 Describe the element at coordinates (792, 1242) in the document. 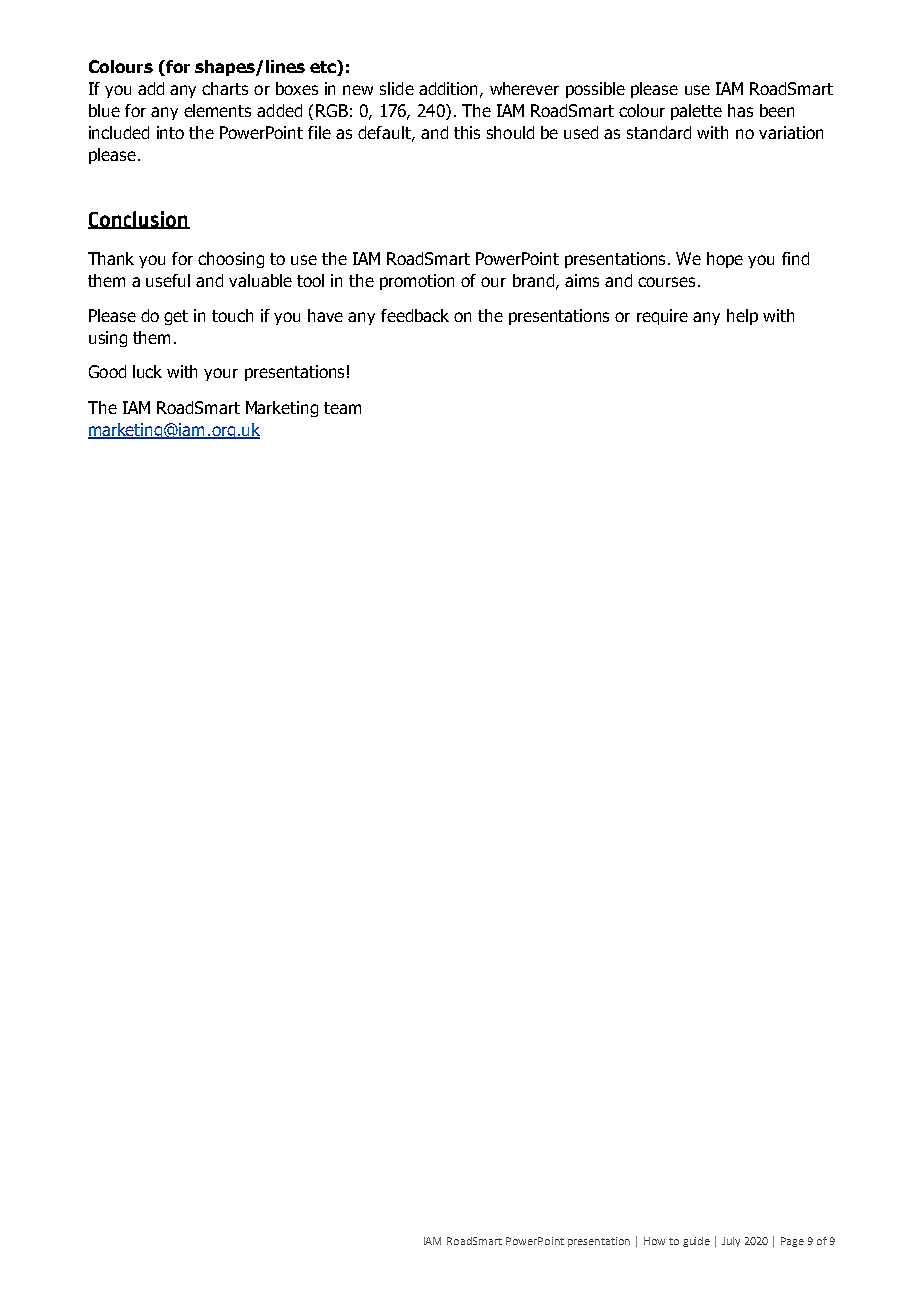

I see `Page` at that location.
